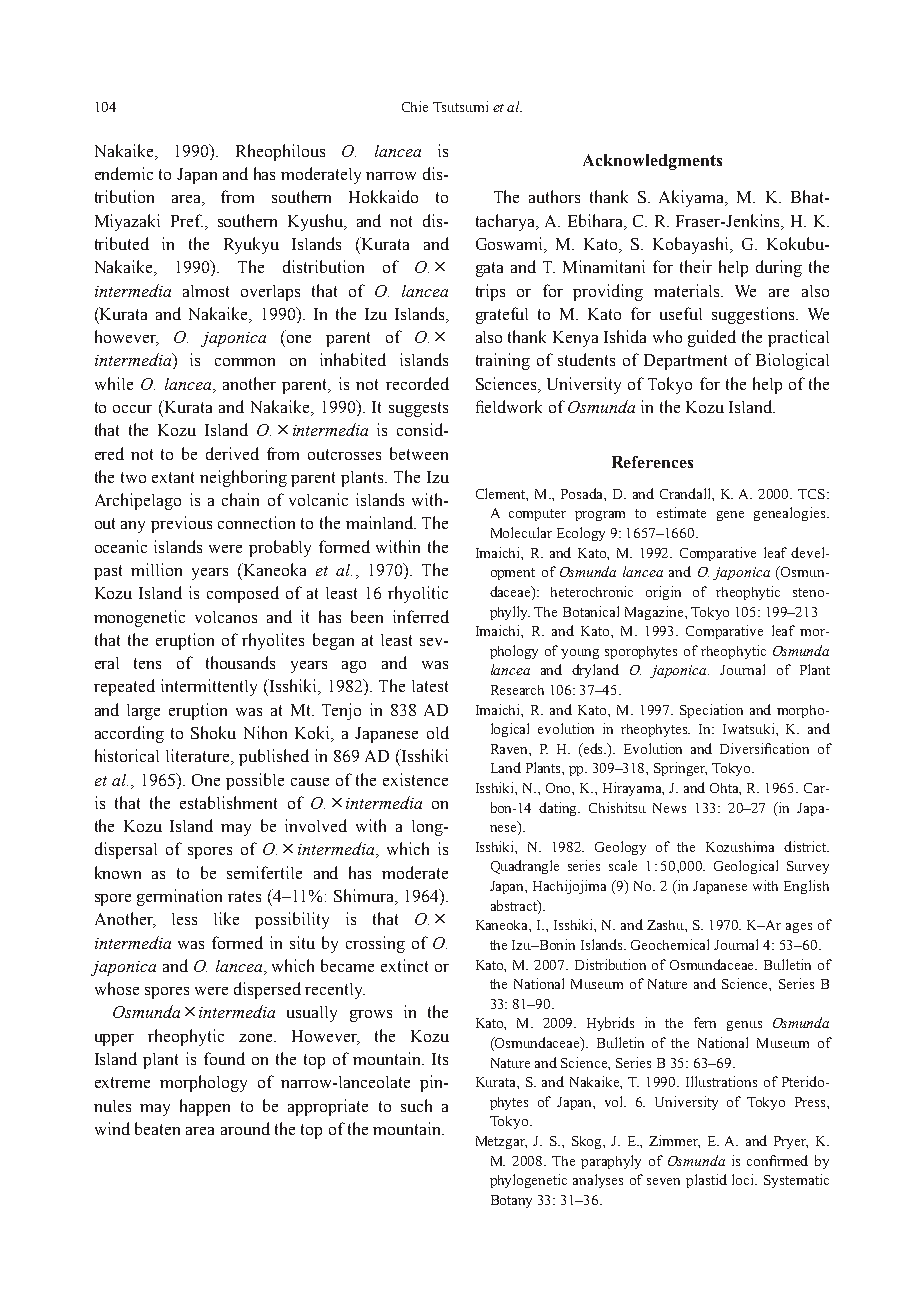 This image has height=1305, width=924. Describe the element at coordinates (415, 106) in the image. I see `Chie` at that location.
